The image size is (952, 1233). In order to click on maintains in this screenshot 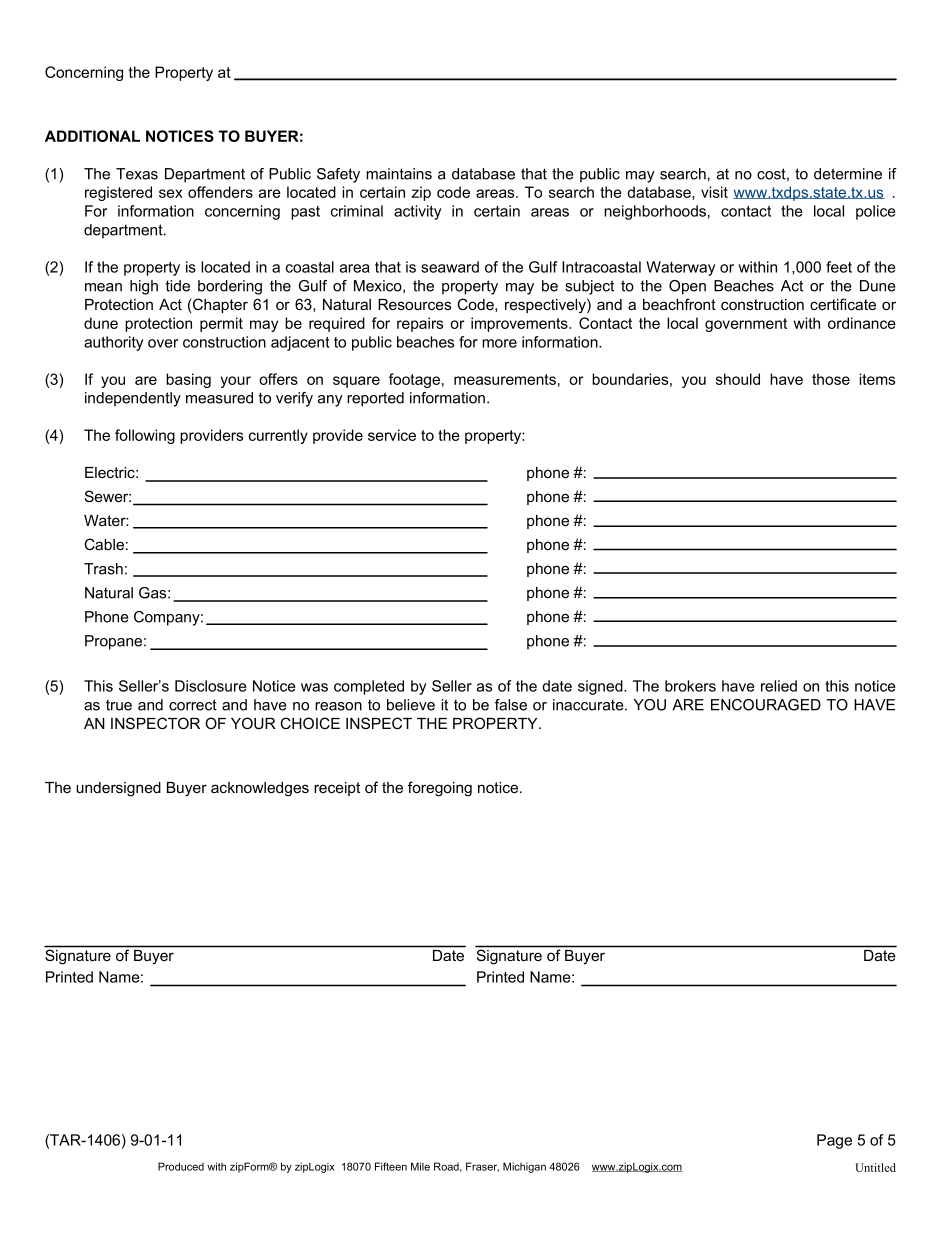, I will do `click(399, 174)`.
